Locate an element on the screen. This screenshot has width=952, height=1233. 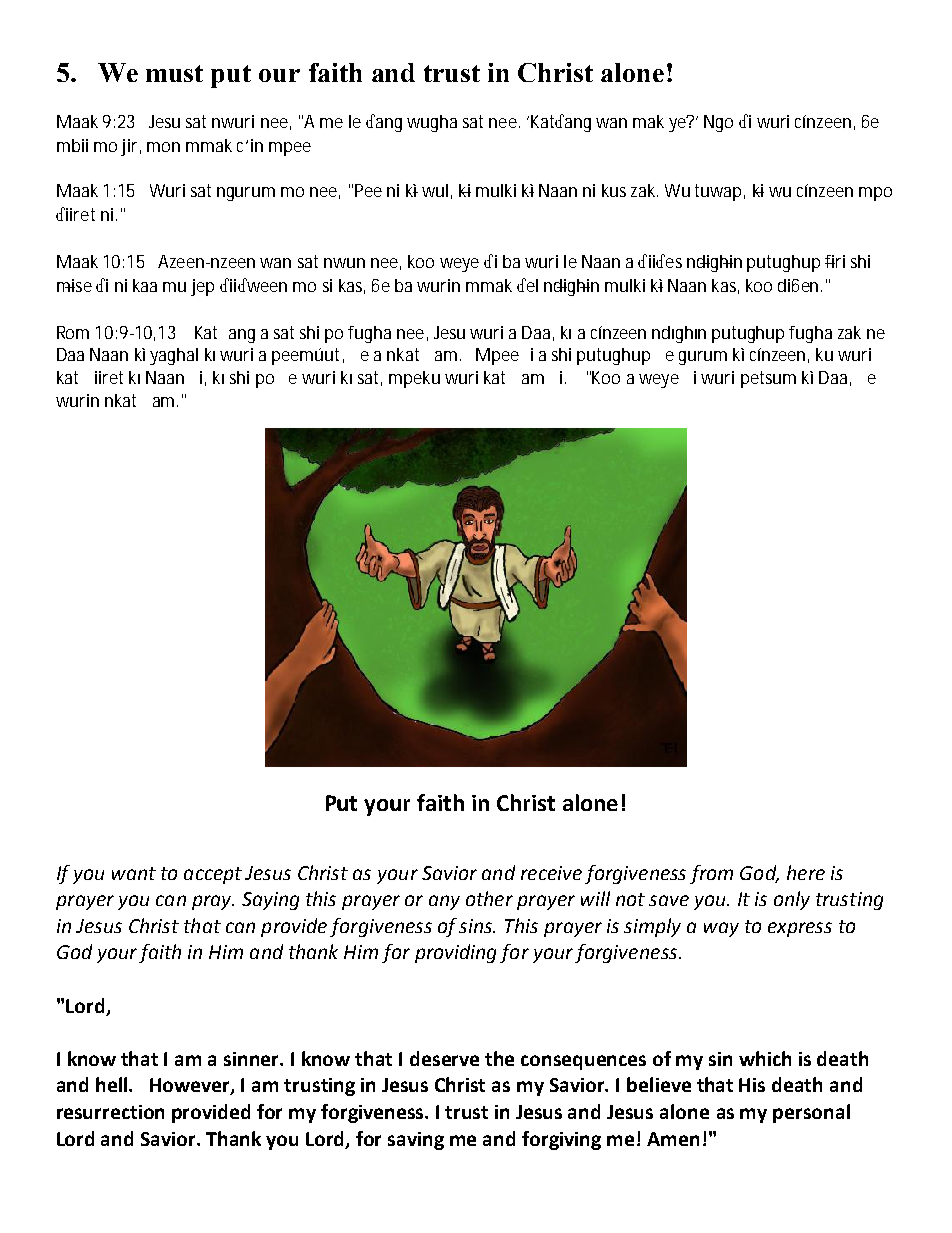
receive is located at coordinates (551, 873).
